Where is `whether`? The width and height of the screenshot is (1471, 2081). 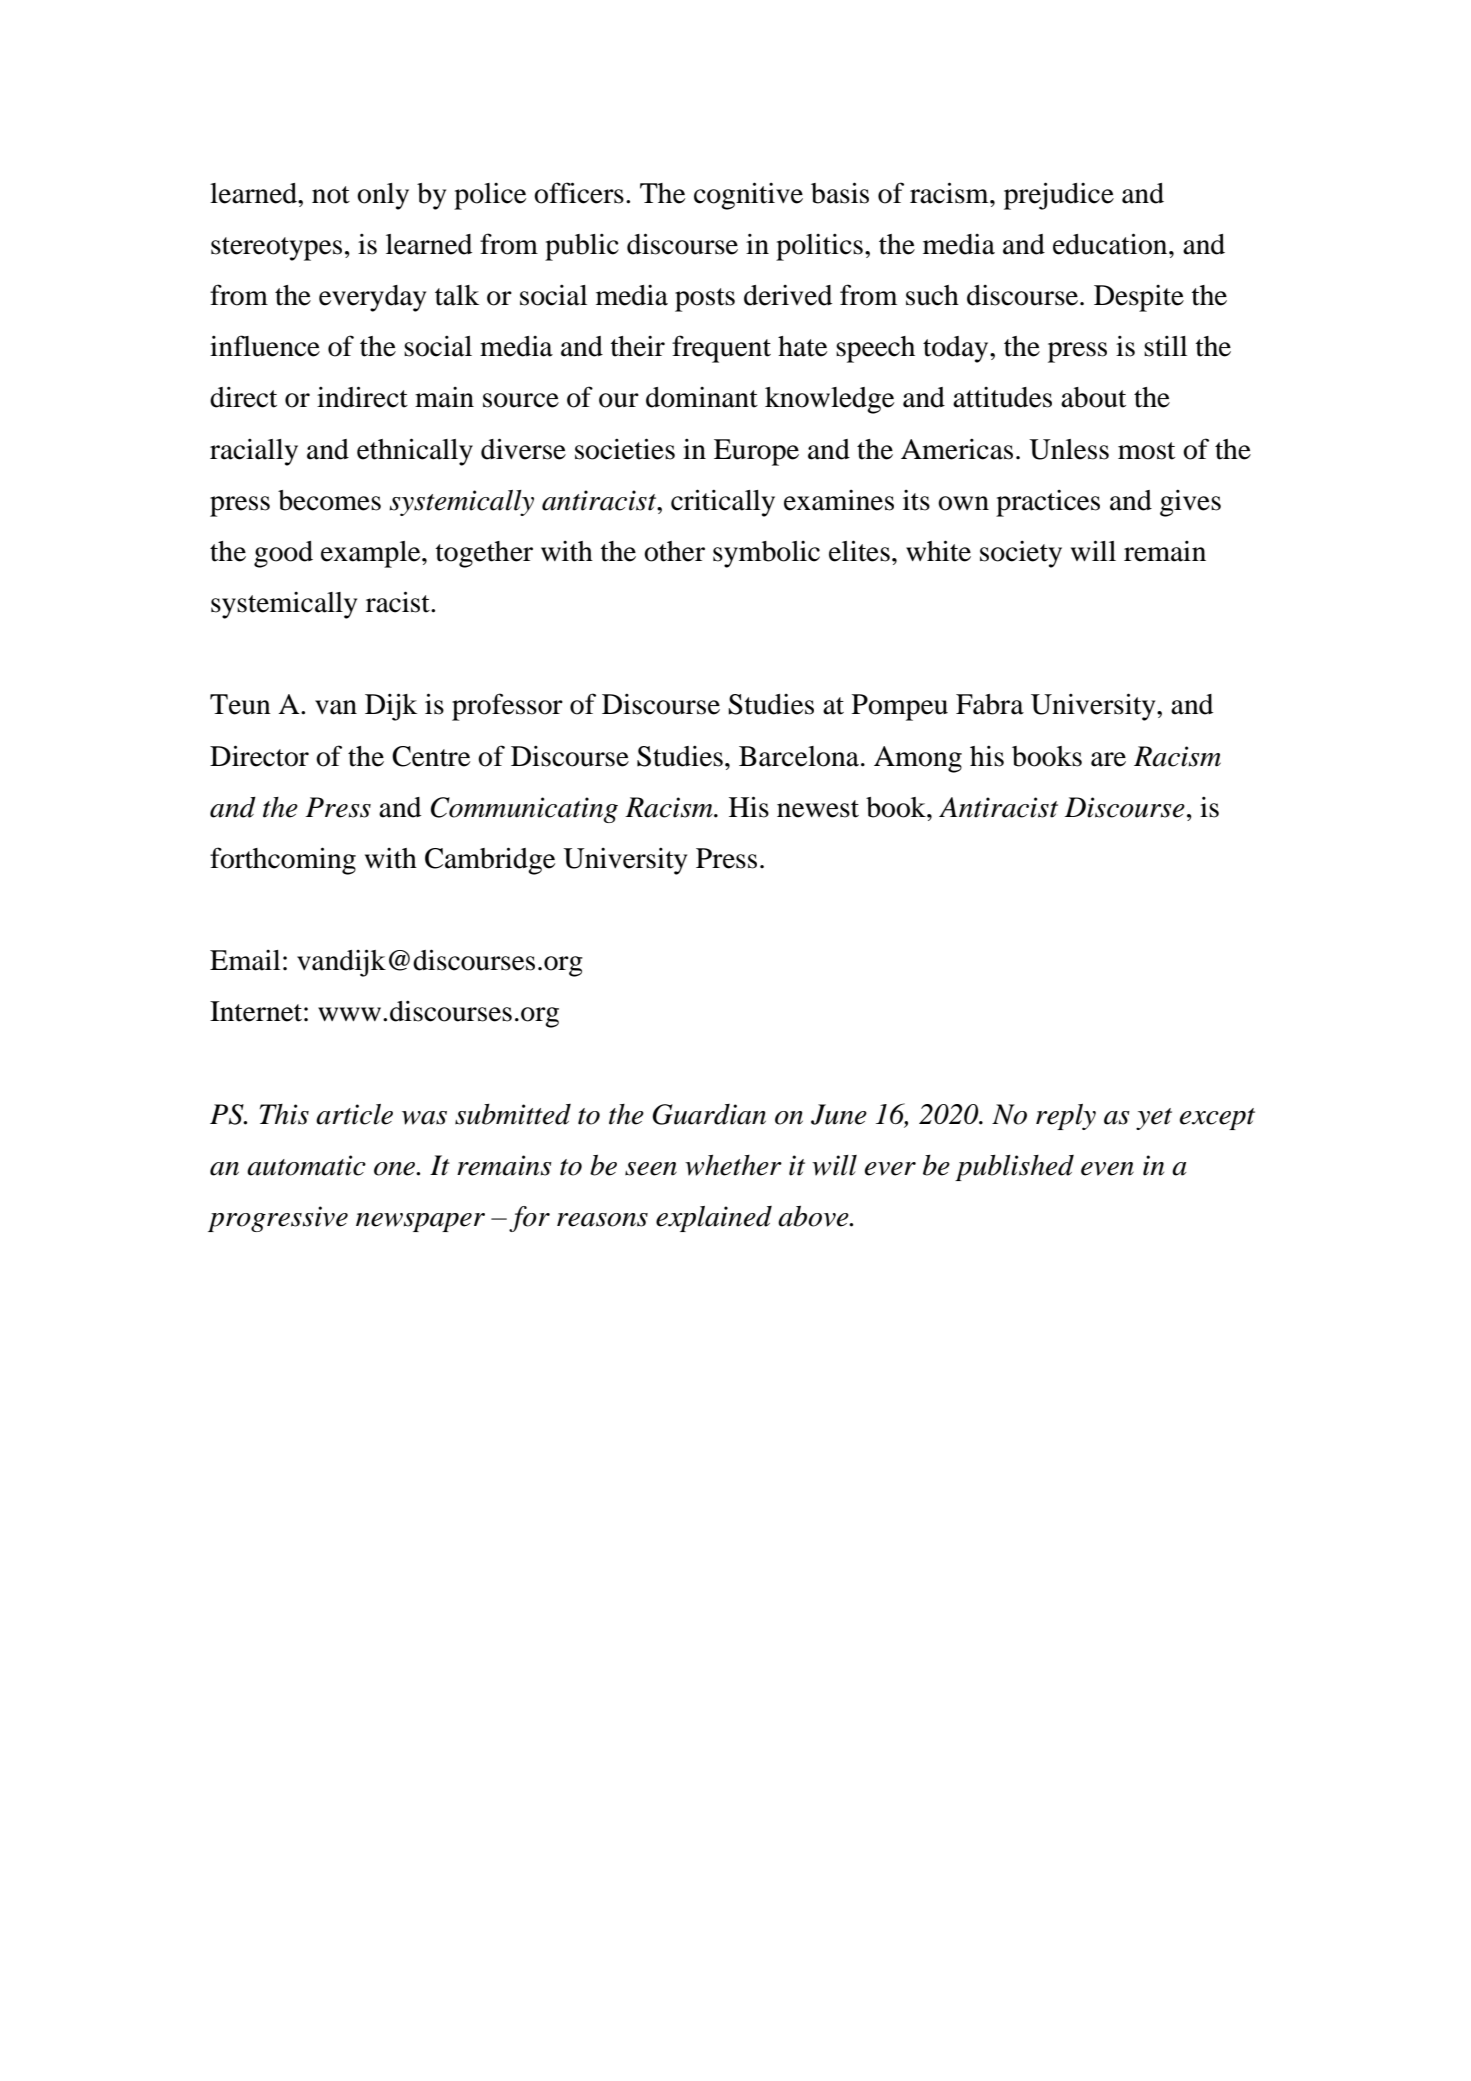
whether is located at coordinates (733, 1165).
